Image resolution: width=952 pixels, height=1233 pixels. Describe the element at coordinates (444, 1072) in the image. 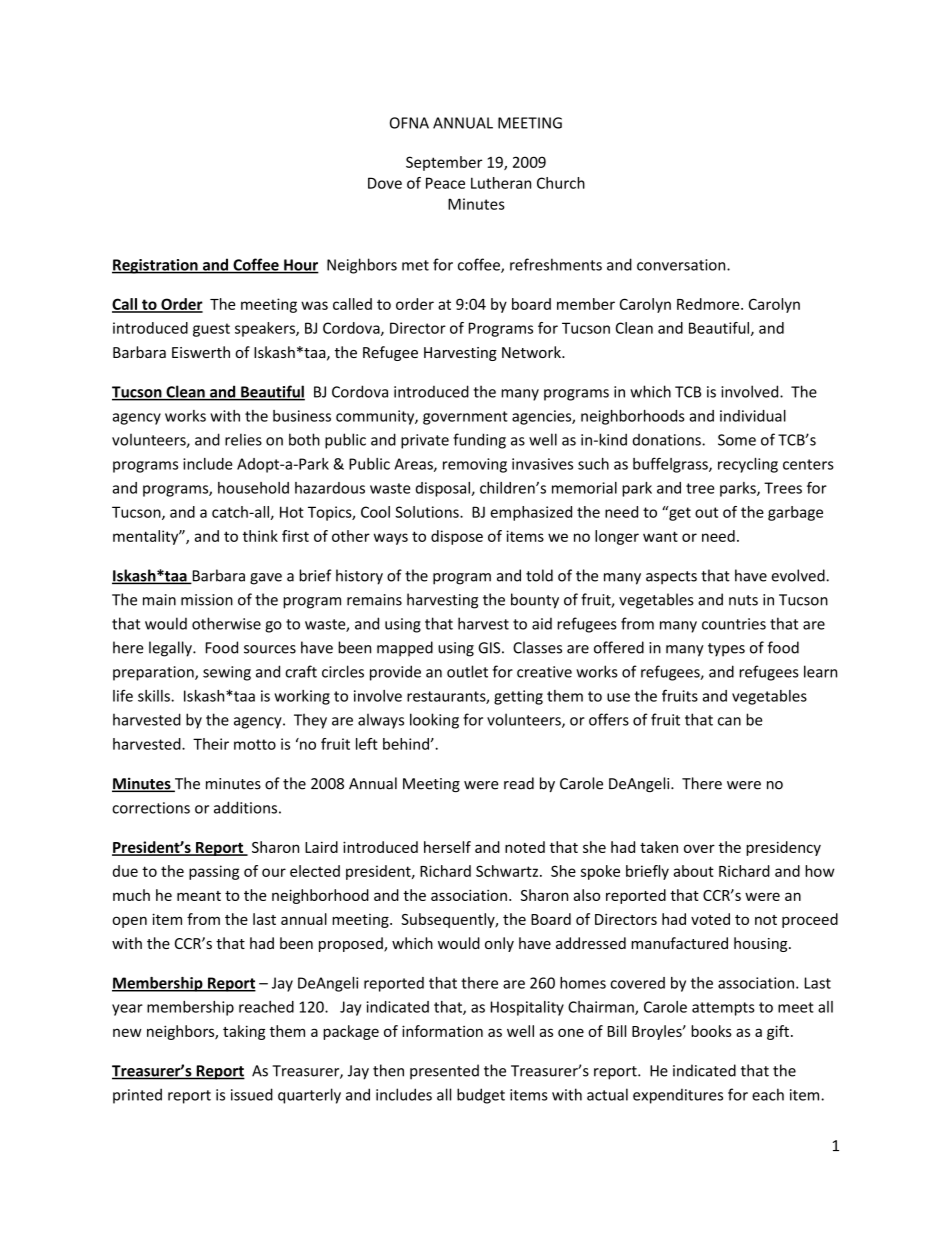

I see `presented` at that location.
